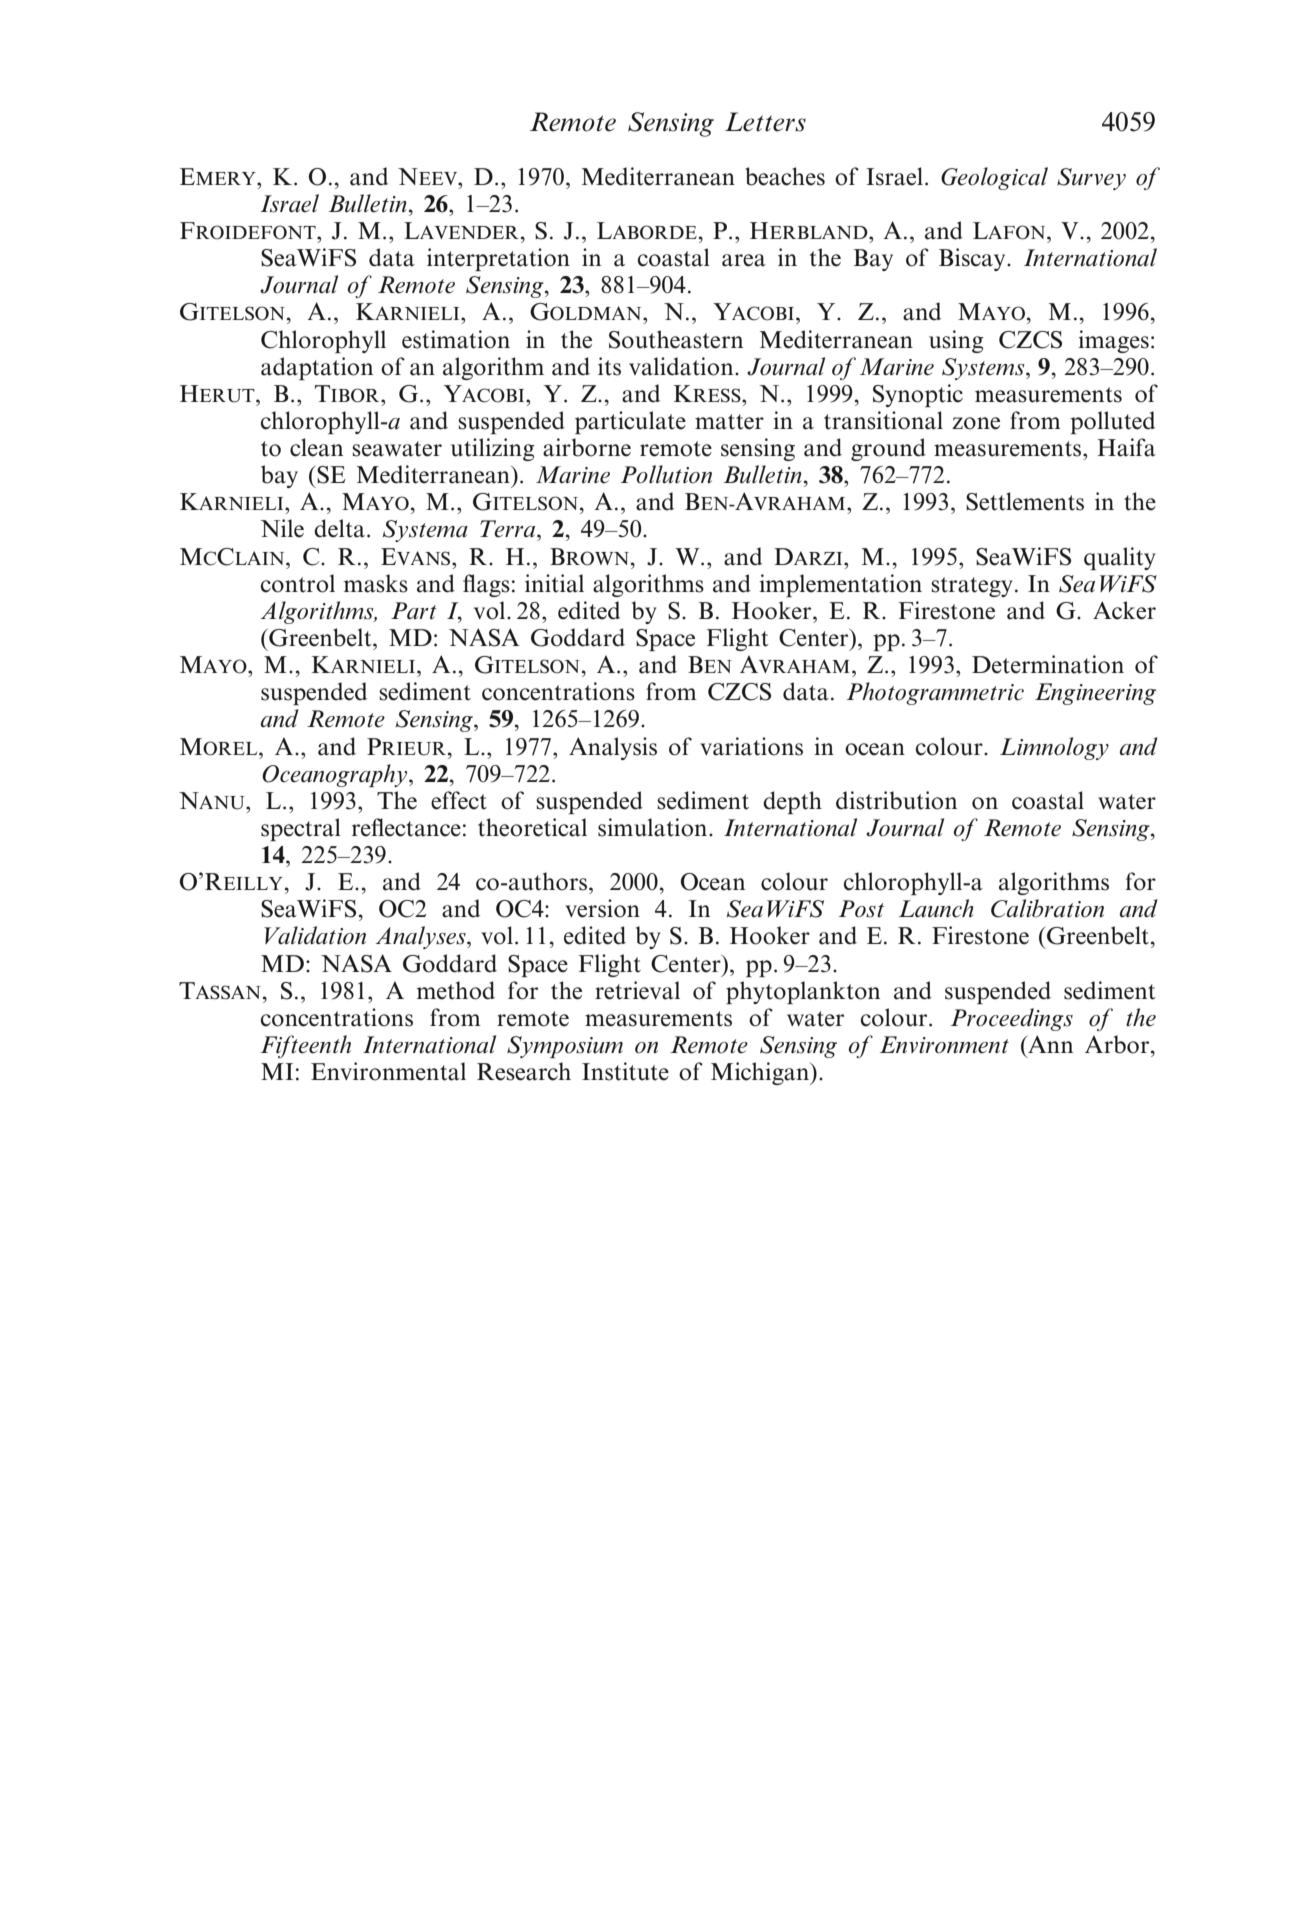  What do you see at coordinates (305, 1046) in the page?
I see `Fifteenth` at bounding box center [305, 1046].
